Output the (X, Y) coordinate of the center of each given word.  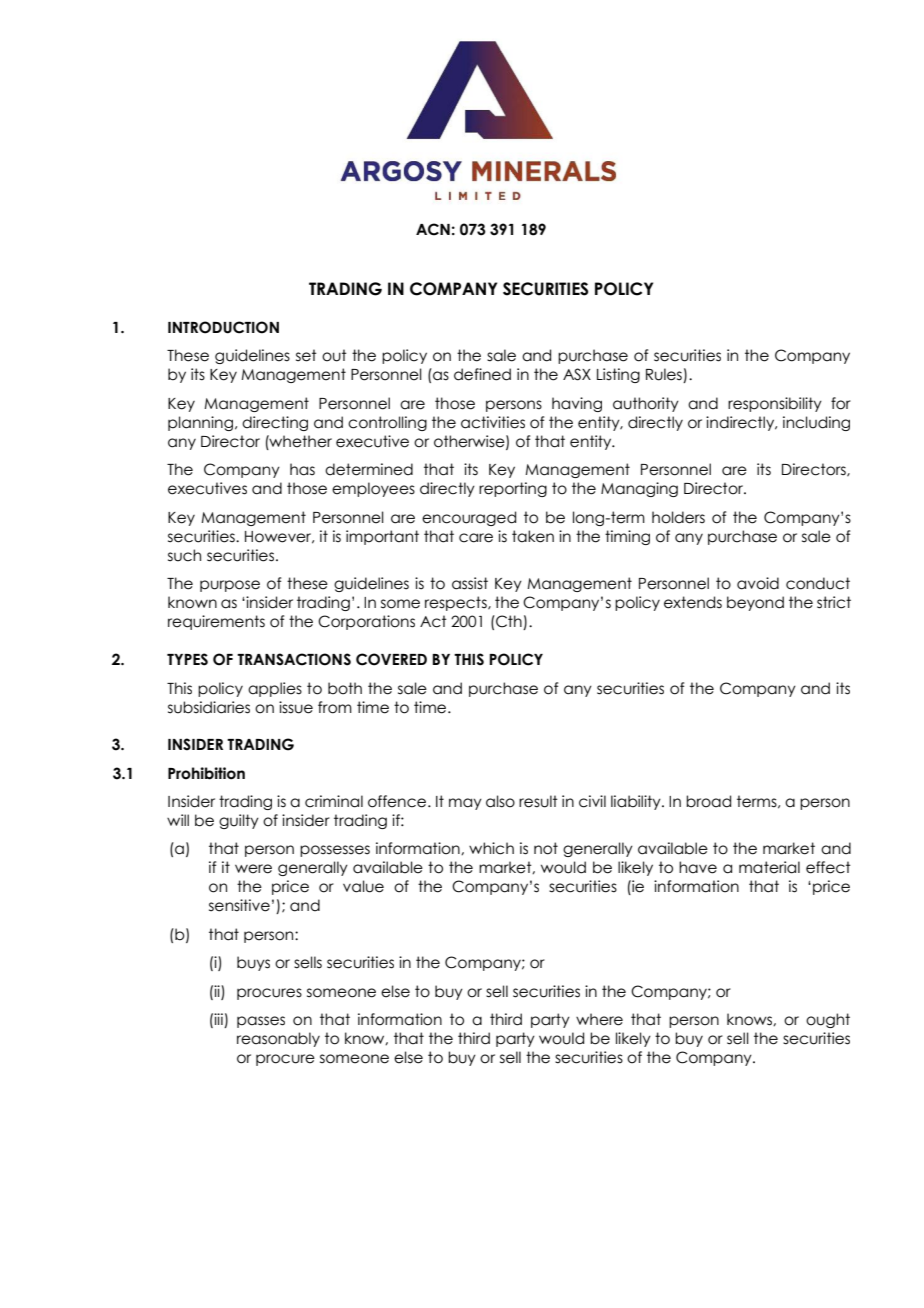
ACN (433, 229)
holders (678, 517)
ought (828, 1020)
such (184, 555)
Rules (665, 375)
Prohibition (206, 773)
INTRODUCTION (223, 327)
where (599, 1019)
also (500, 801)
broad (708, 801)
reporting (513, 489)
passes (261, 1022)
